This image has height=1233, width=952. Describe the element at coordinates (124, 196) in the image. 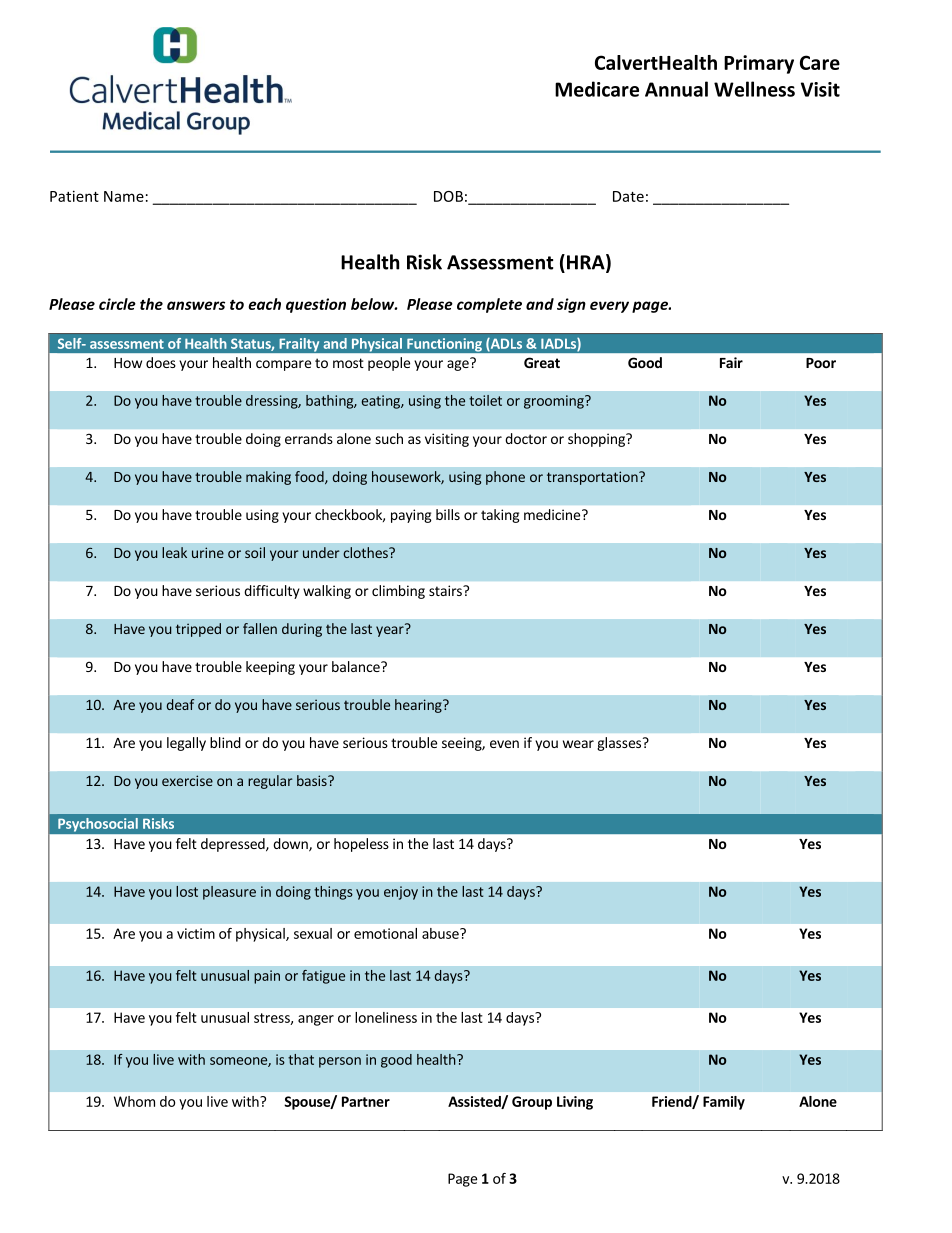

I see `Name` at that location.
